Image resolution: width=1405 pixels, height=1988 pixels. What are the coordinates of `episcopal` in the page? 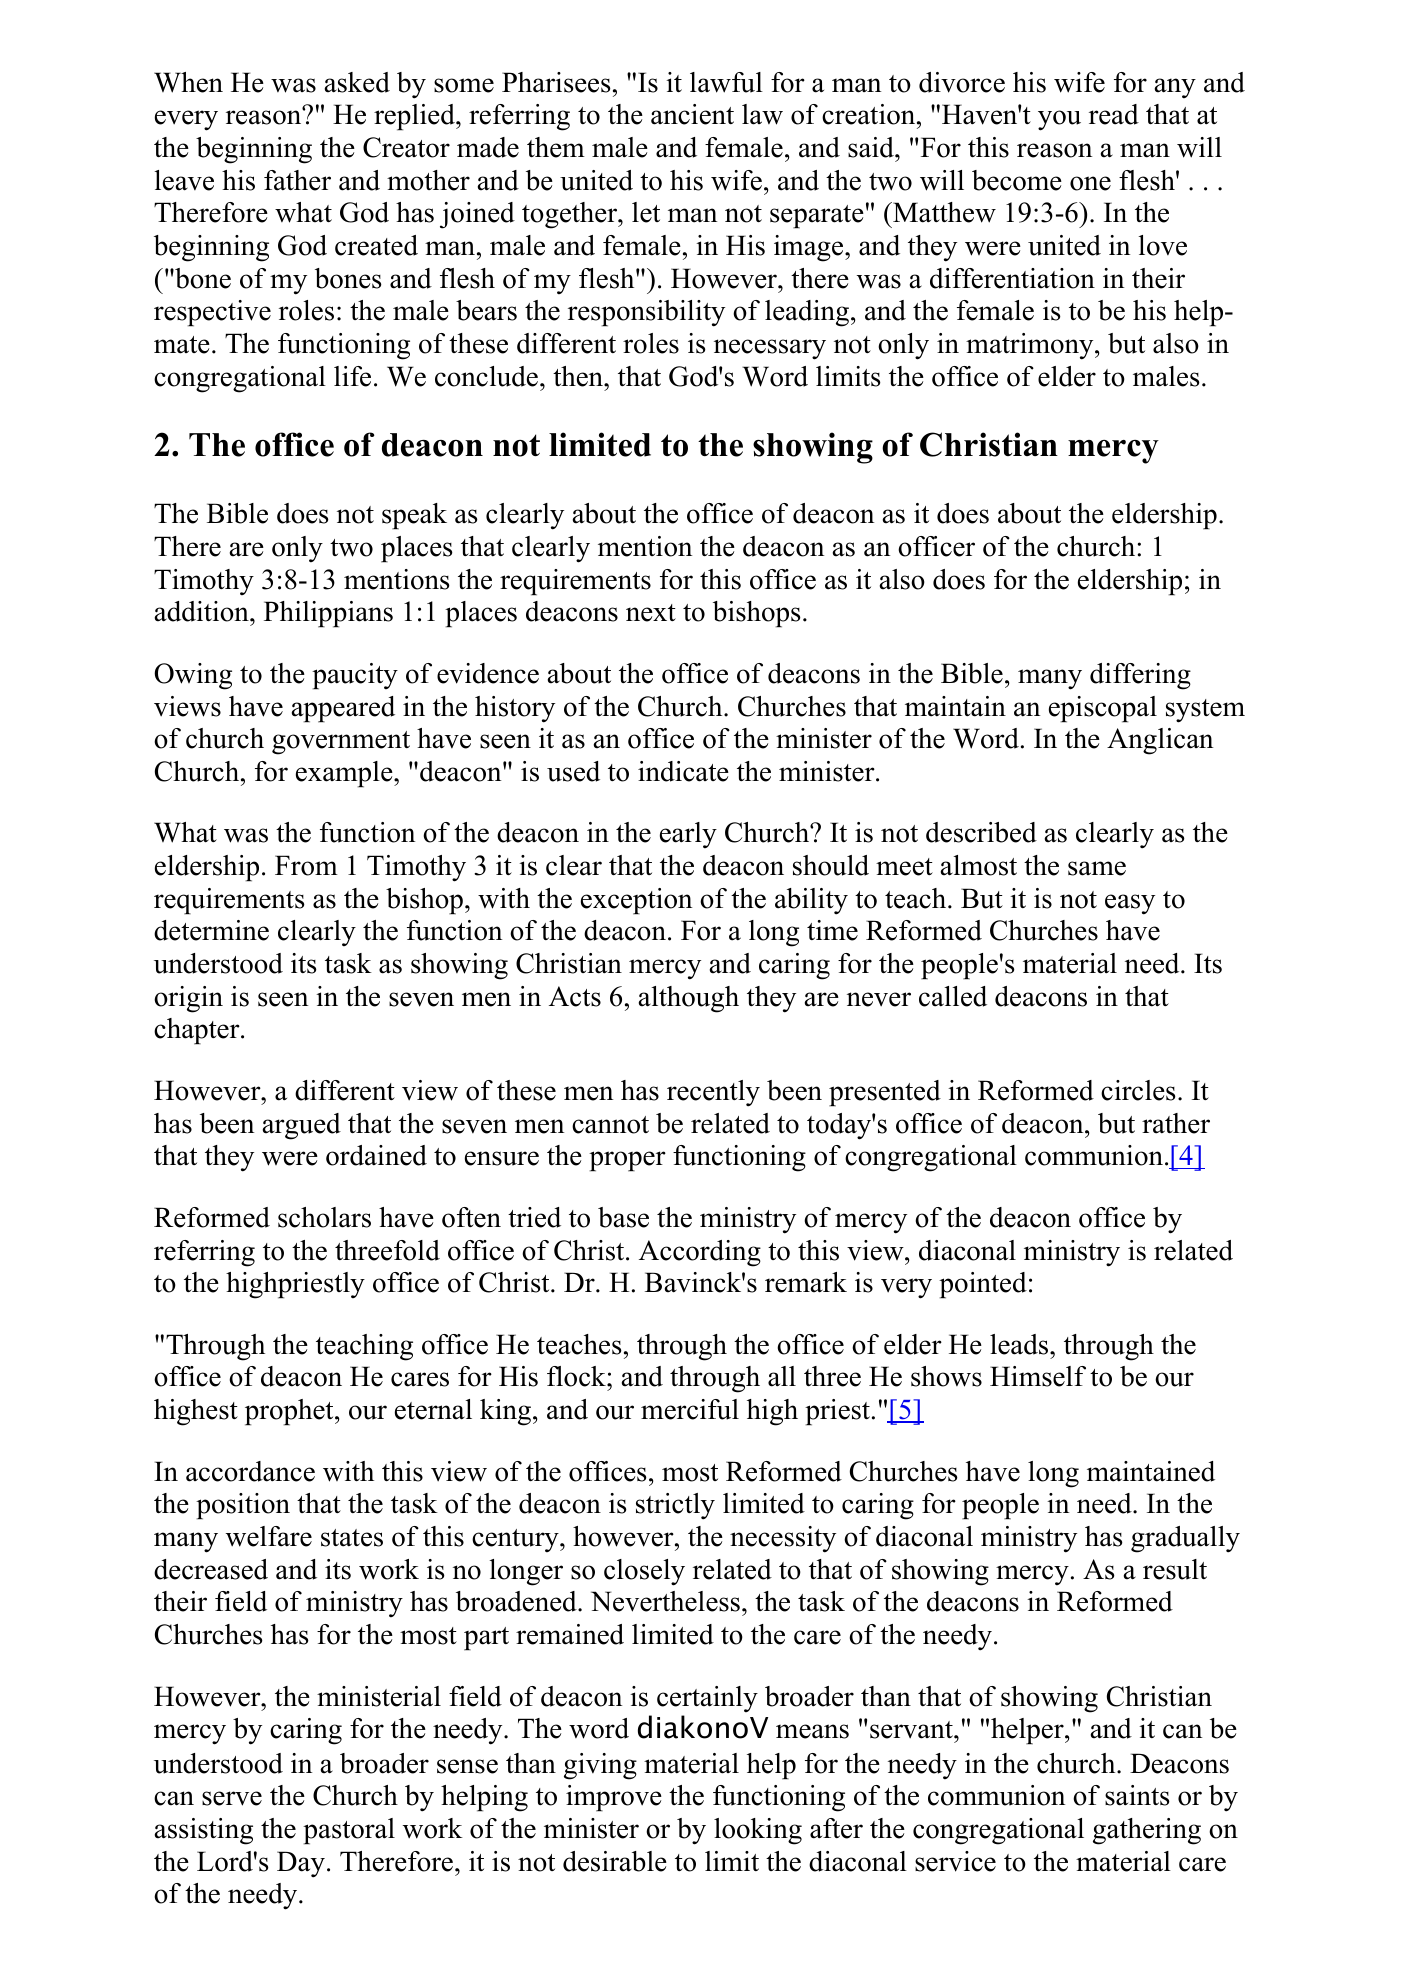 It's located at (1103, 709).
